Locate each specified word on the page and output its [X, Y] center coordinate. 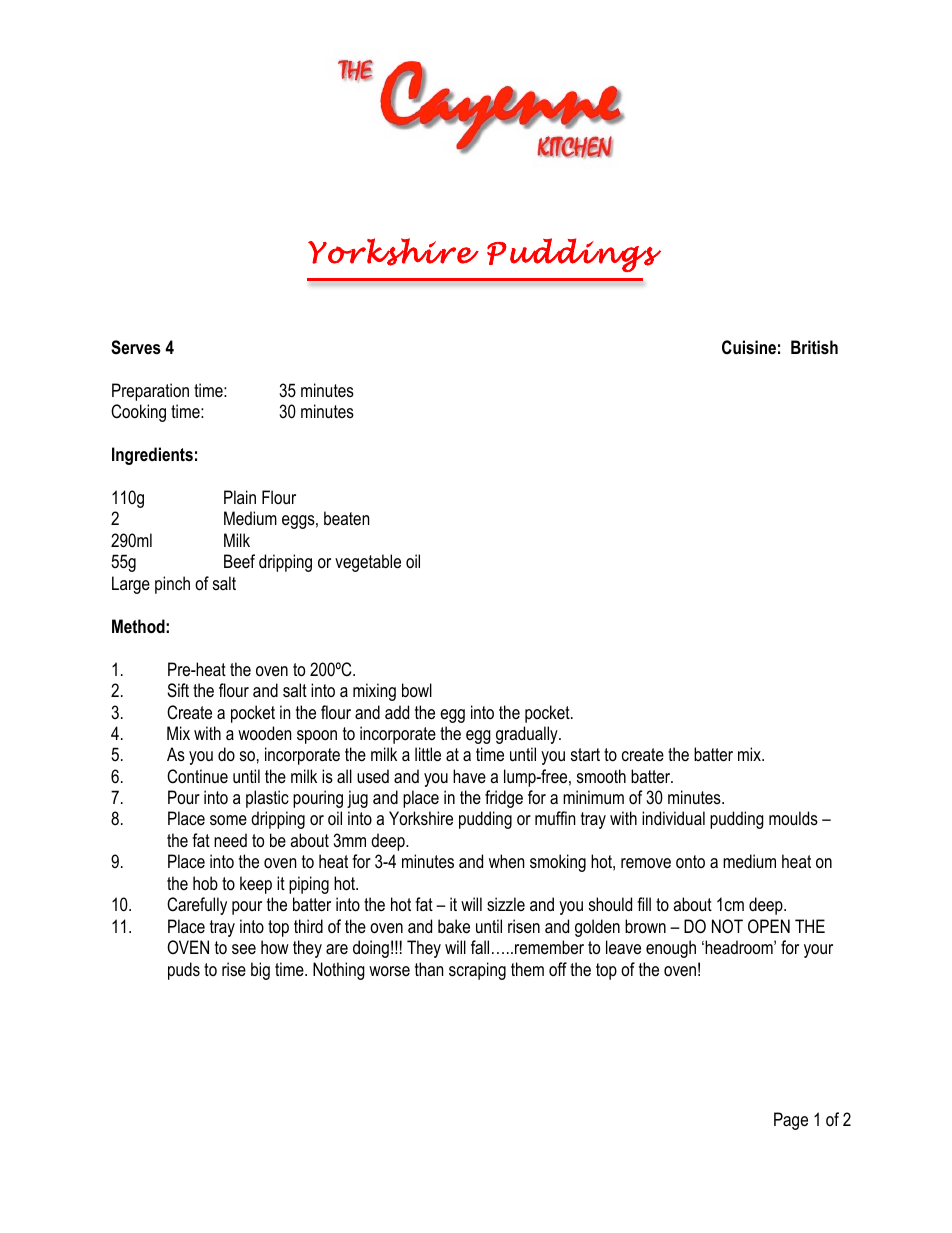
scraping [477, 971]
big [260, 971]
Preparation [150, 392]
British [814, 347]
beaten [346, 518]
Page [791, 1121]
